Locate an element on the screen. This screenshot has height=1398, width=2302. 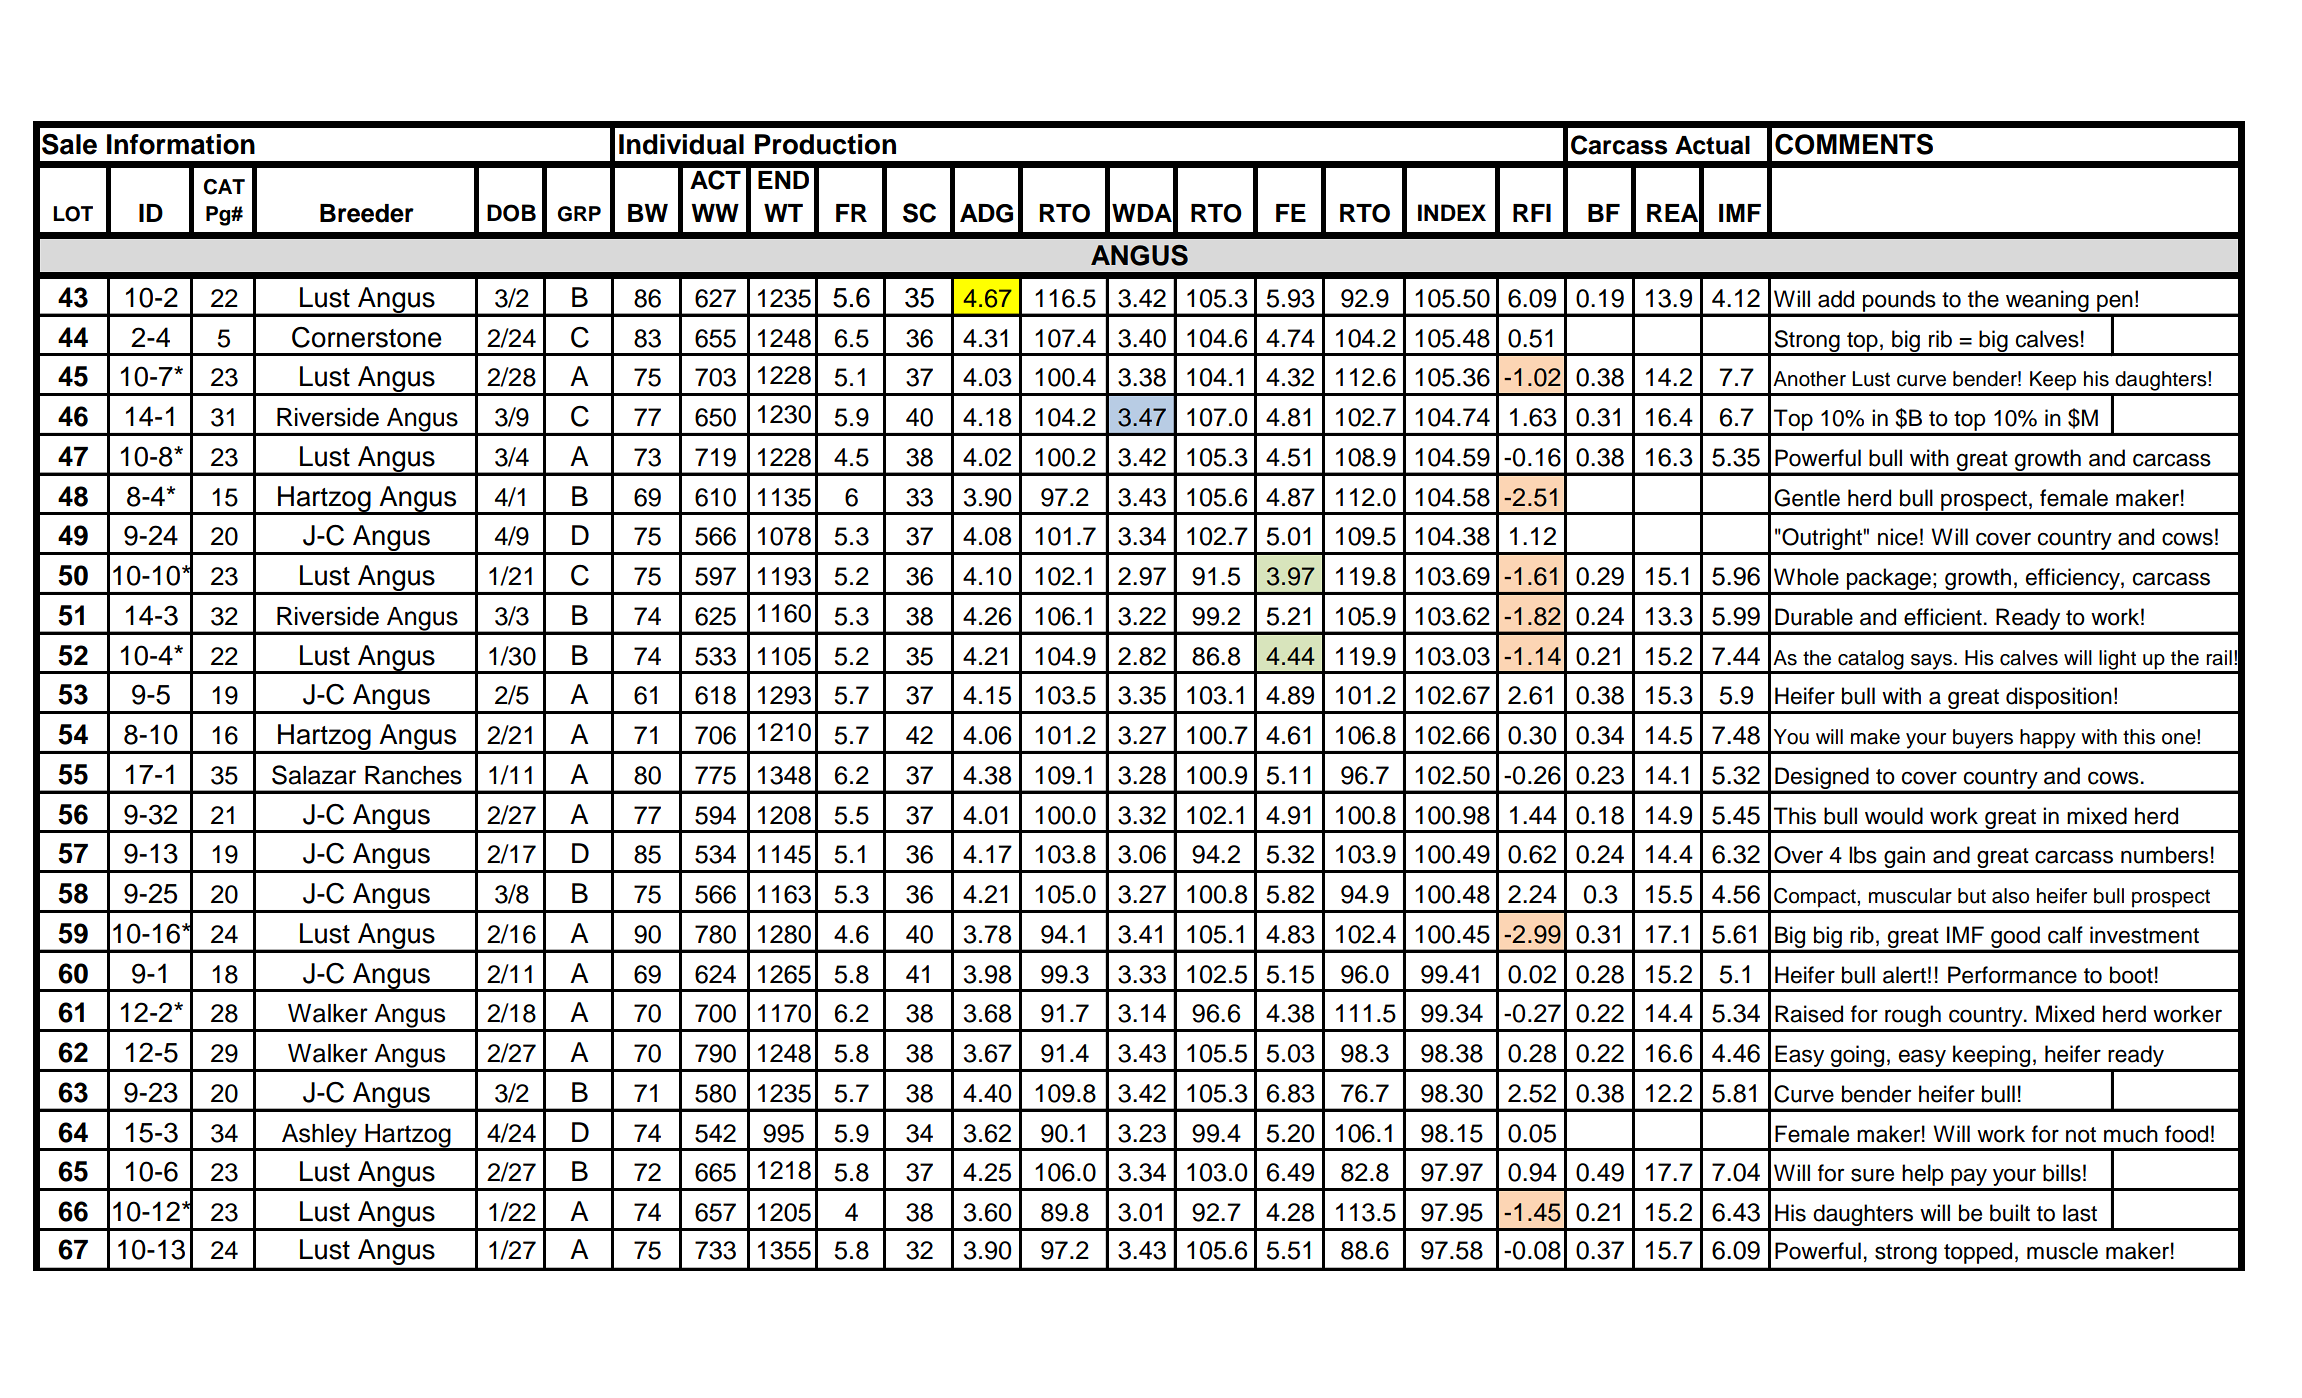
sure is located at coordinates (1872, 1175).
